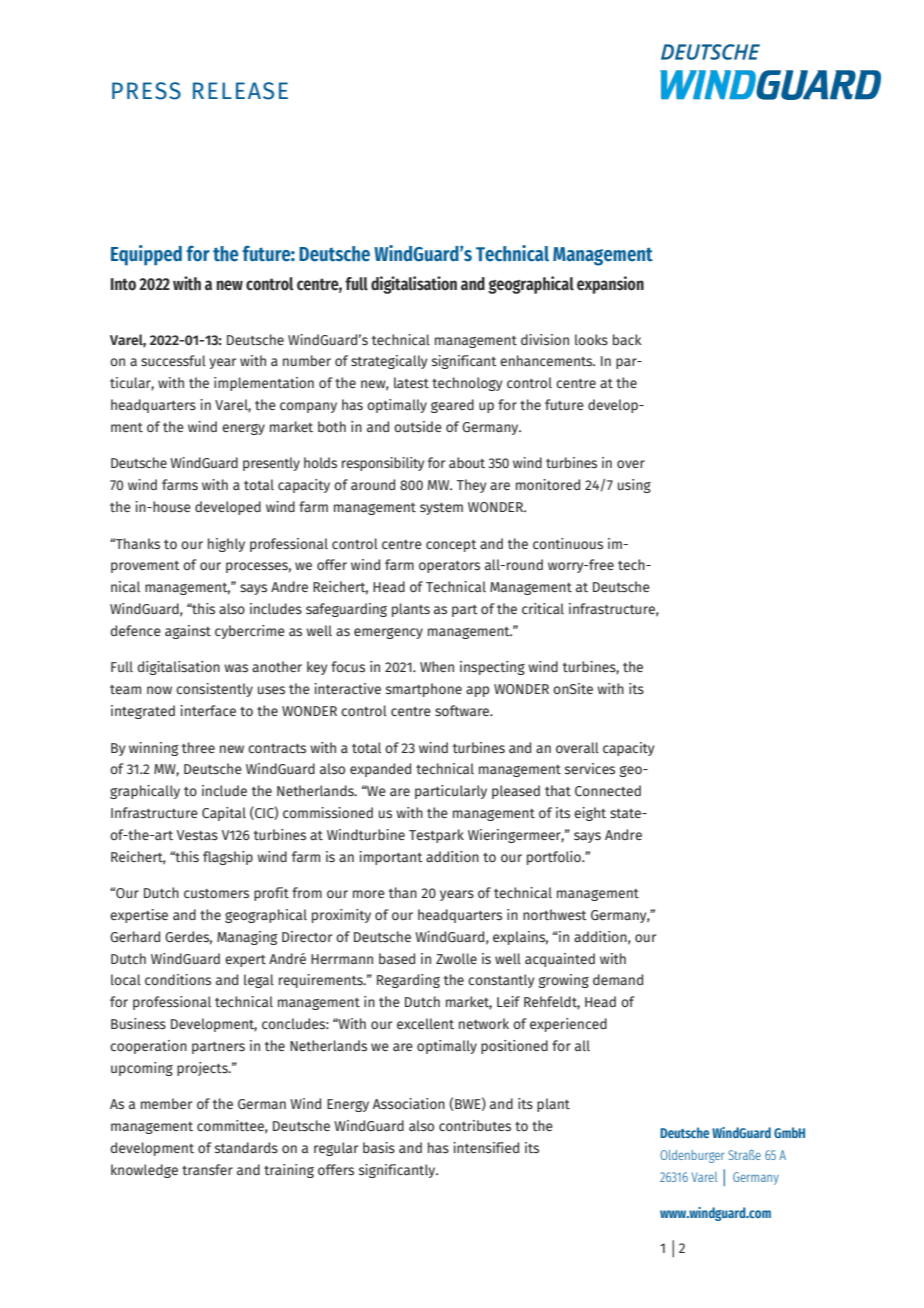  I want to click on against, so click(188, 632).
